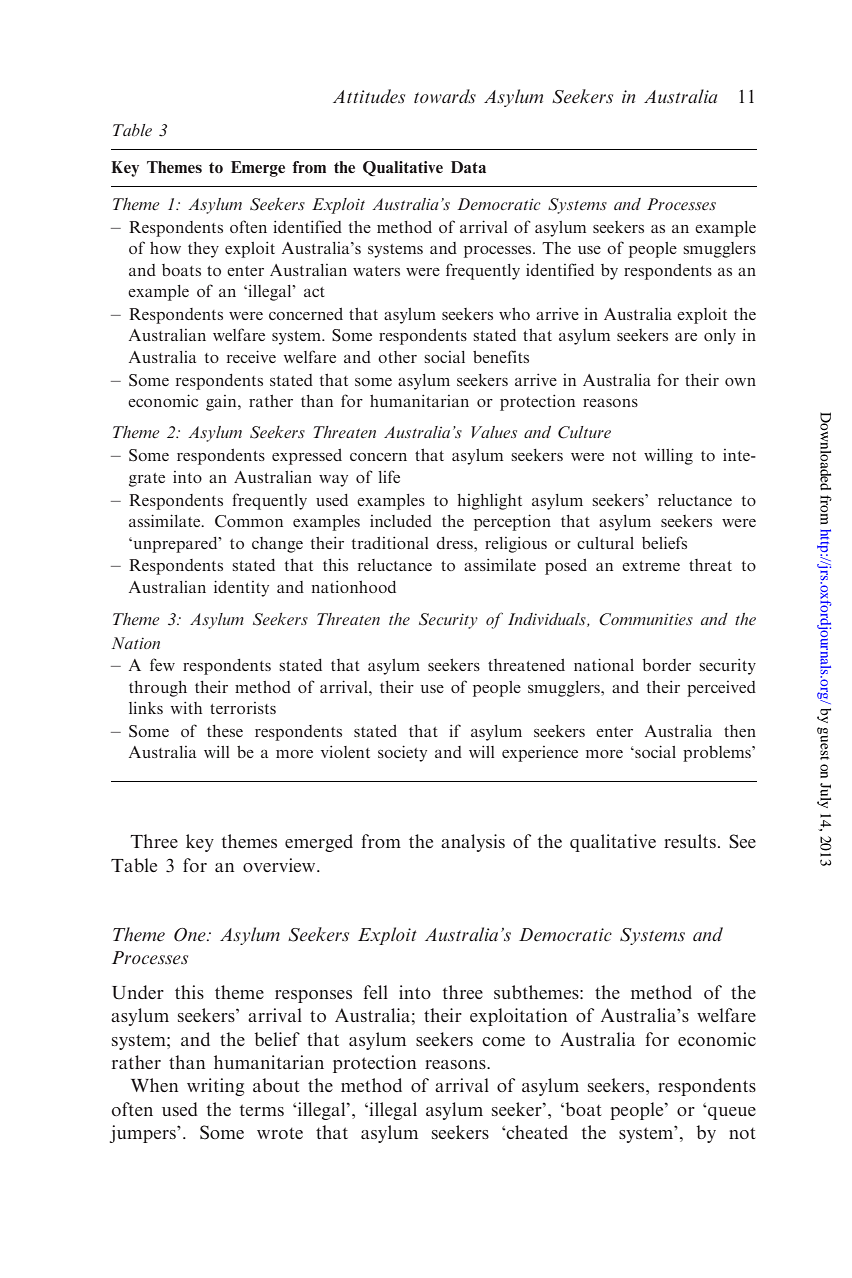 The height and width of the image is (1278, 852). I want to click on identity, so click(241, 588).
